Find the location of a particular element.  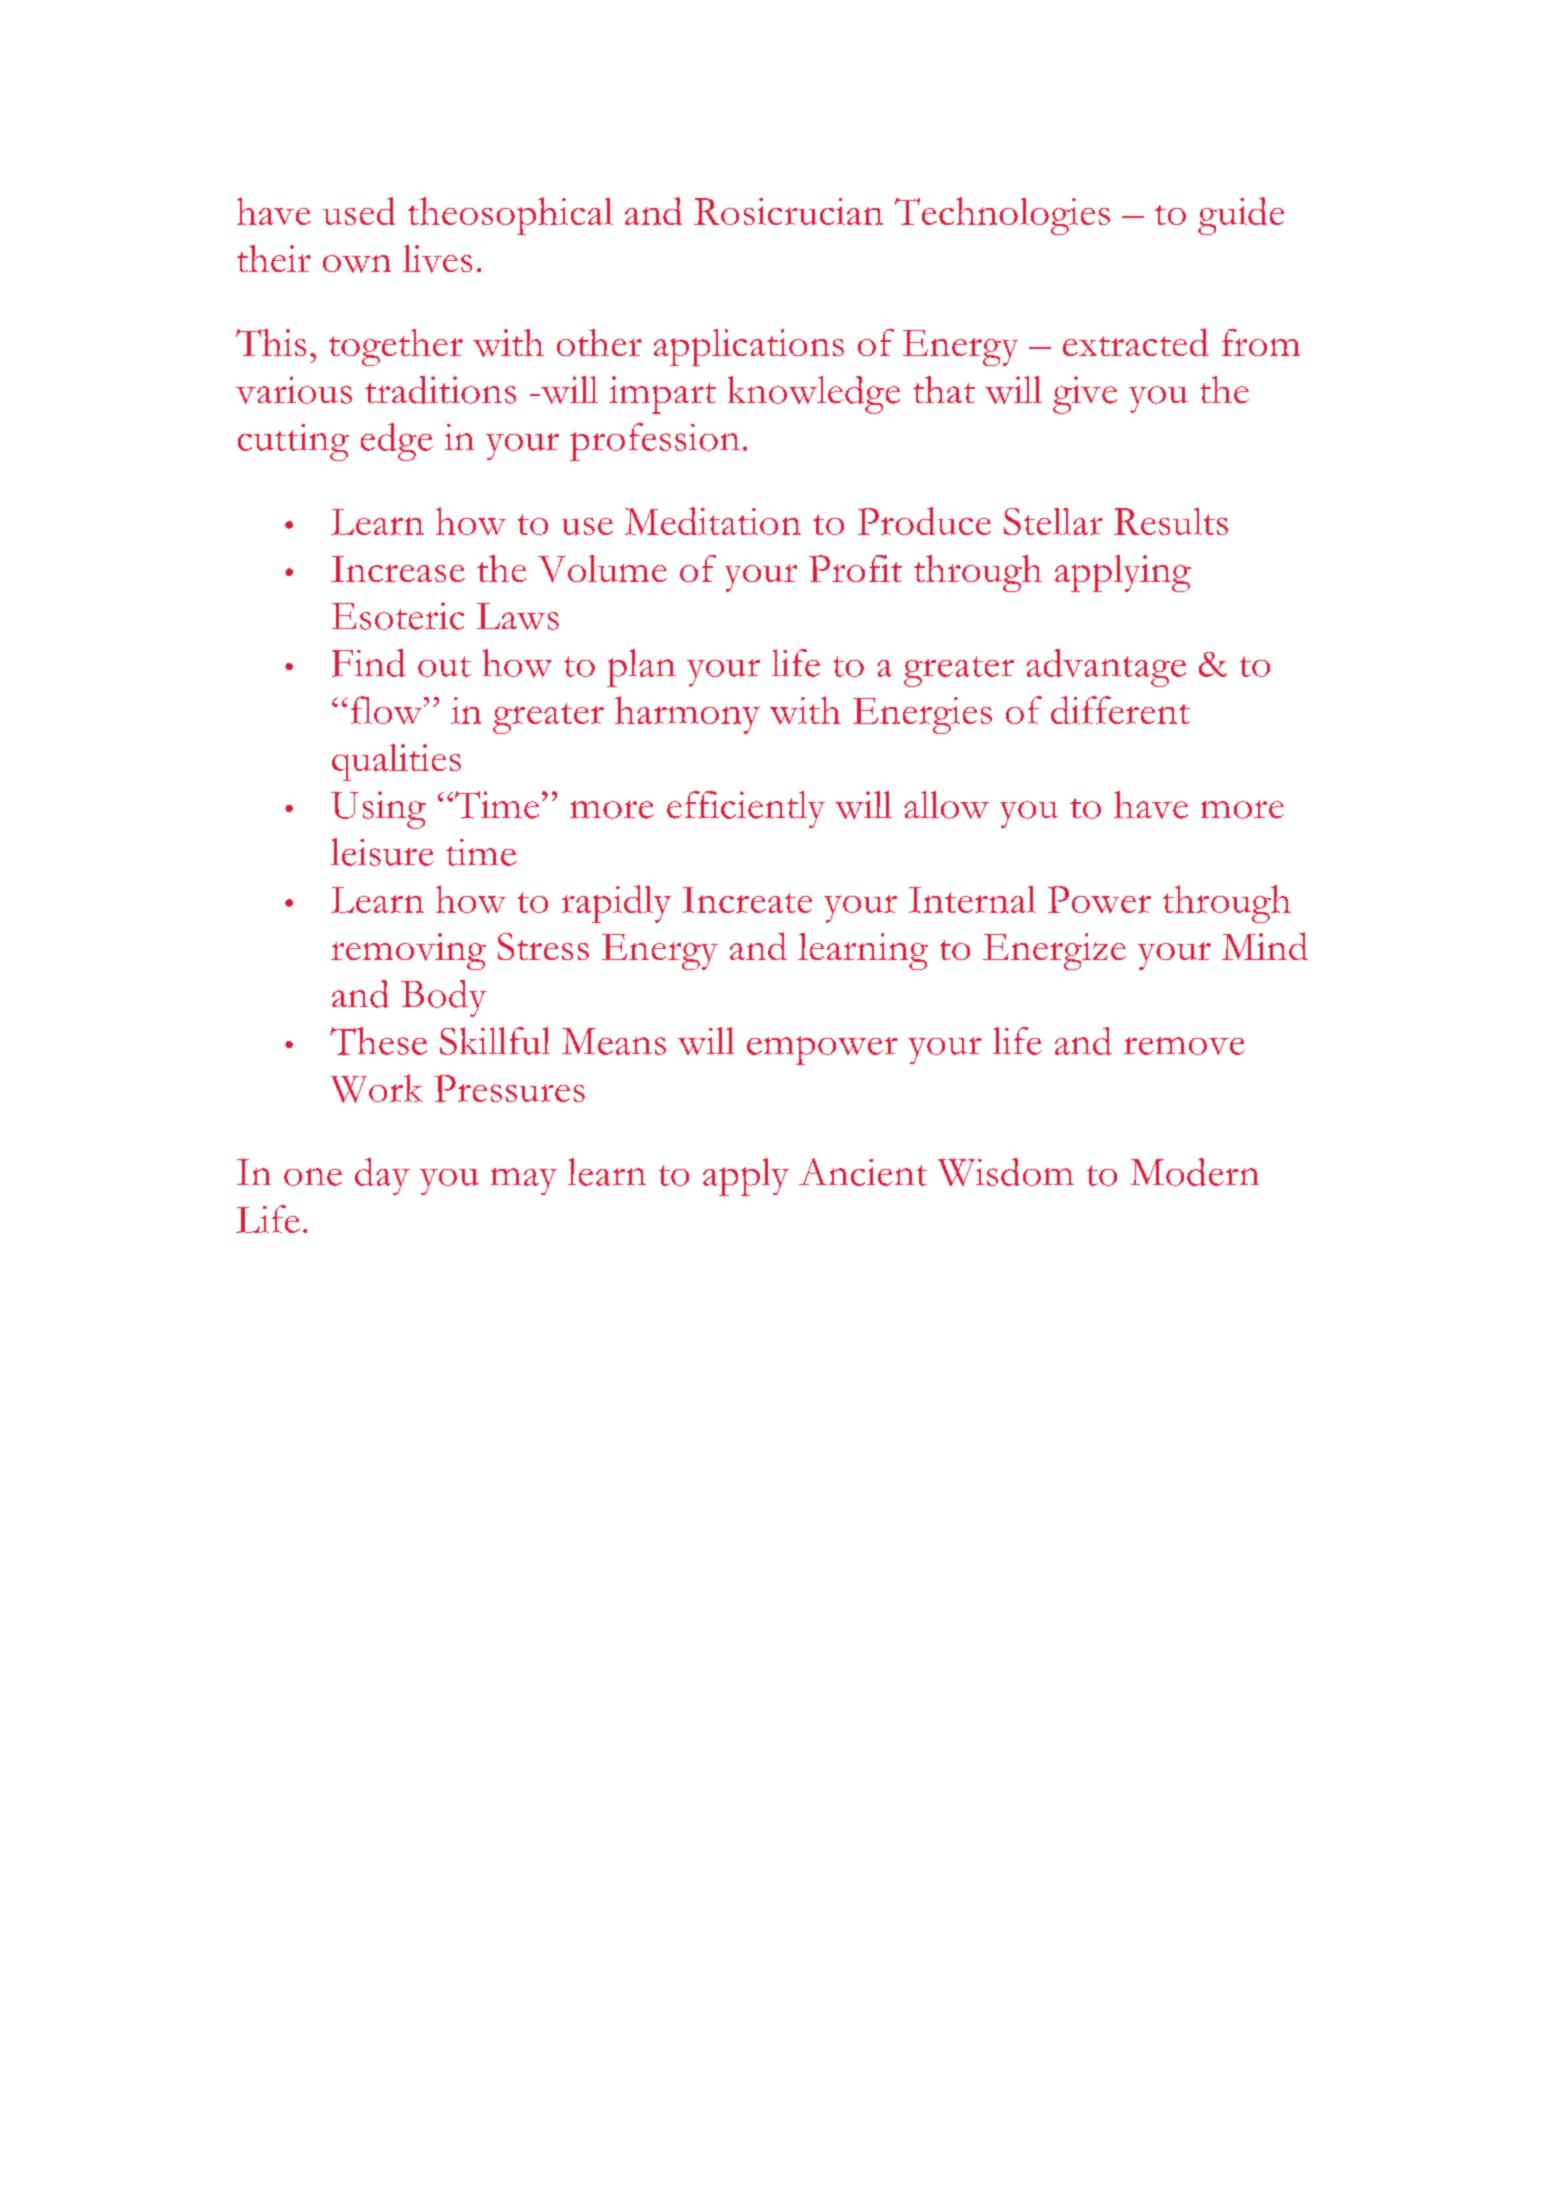

day is located at coordinates (382, 1176).
